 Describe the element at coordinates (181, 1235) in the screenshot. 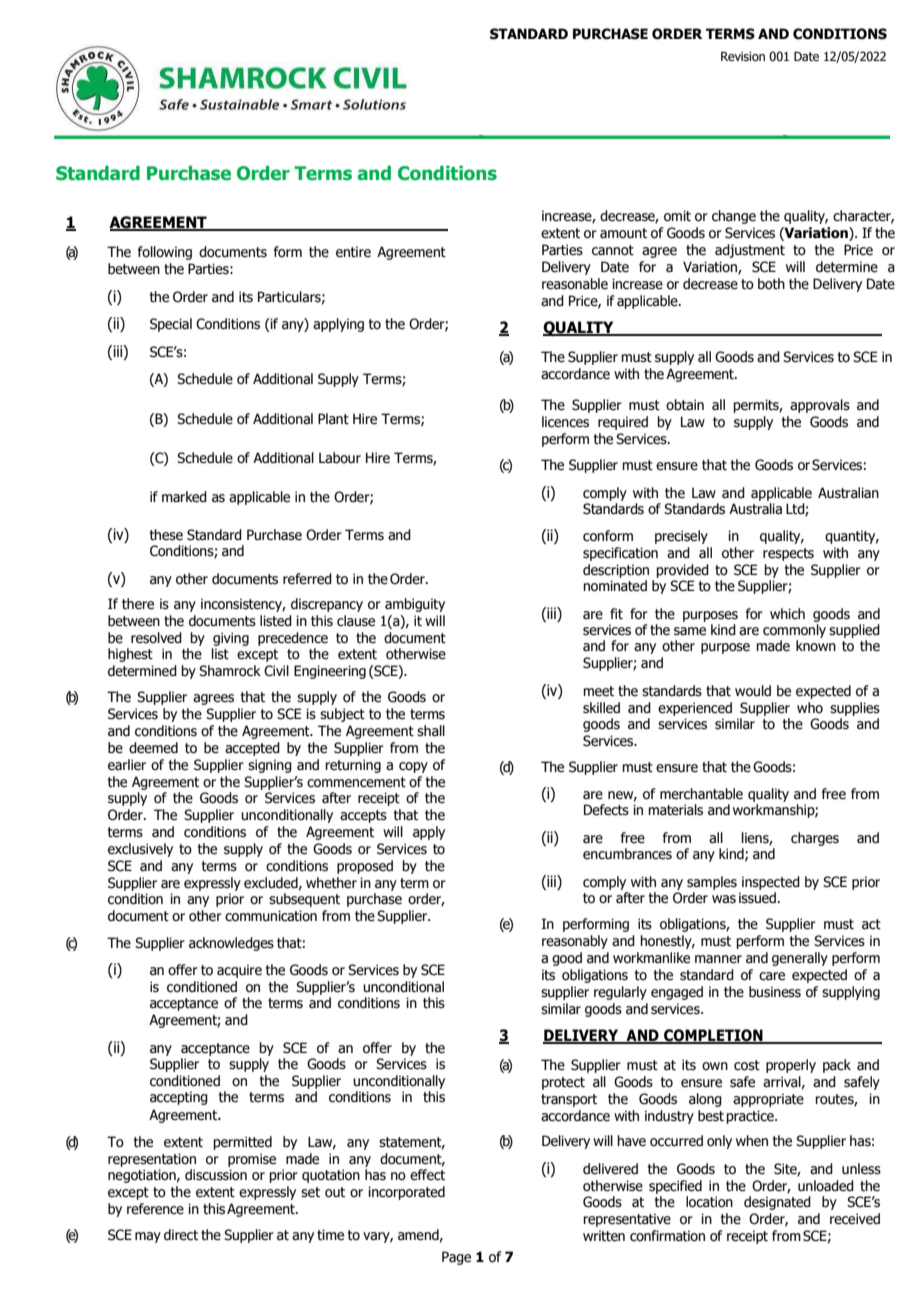

I see `direct` at that location.
